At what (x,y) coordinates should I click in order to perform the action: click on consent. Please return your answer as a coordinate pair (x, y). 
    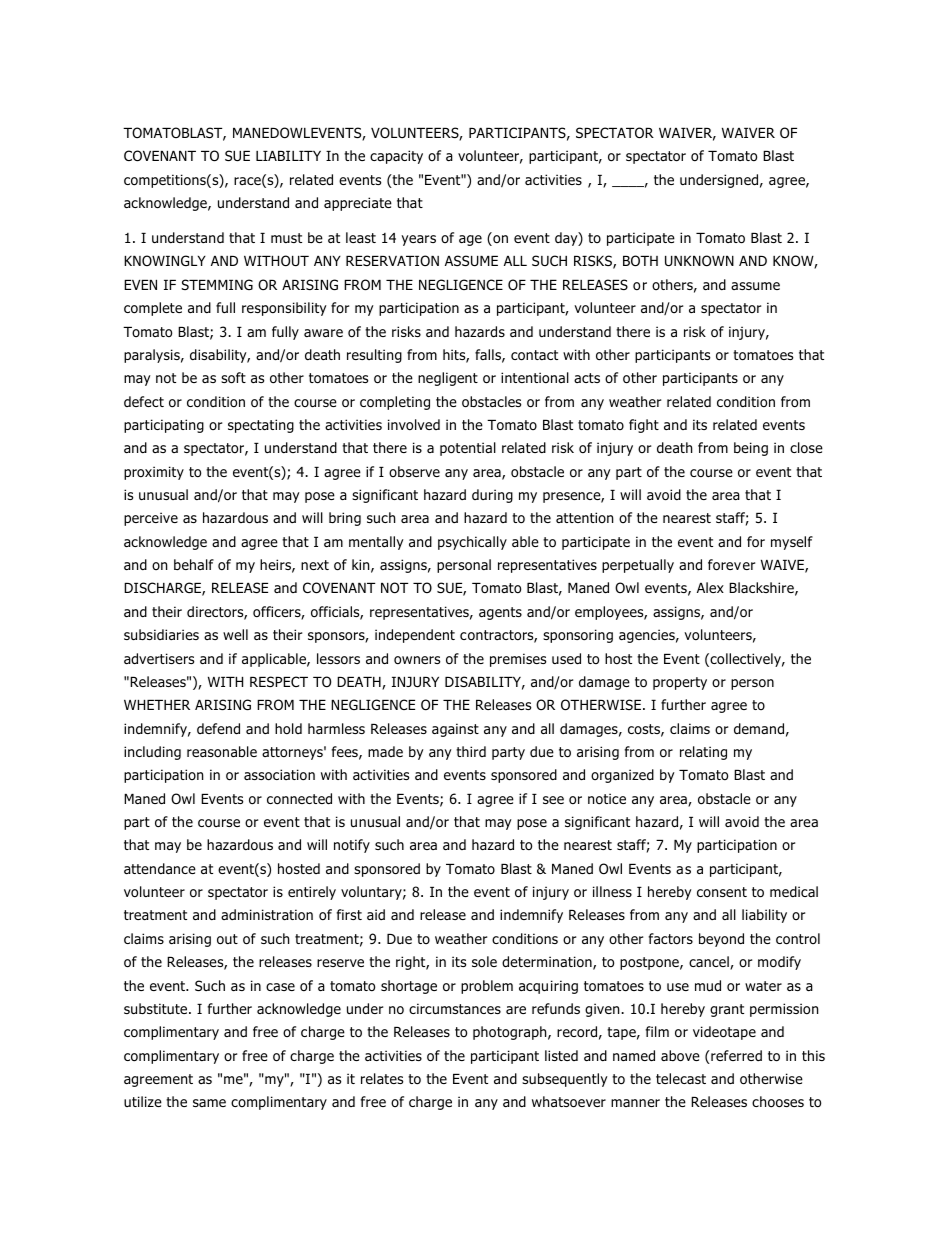
    Looking at the image, I should click on (722, 892).
